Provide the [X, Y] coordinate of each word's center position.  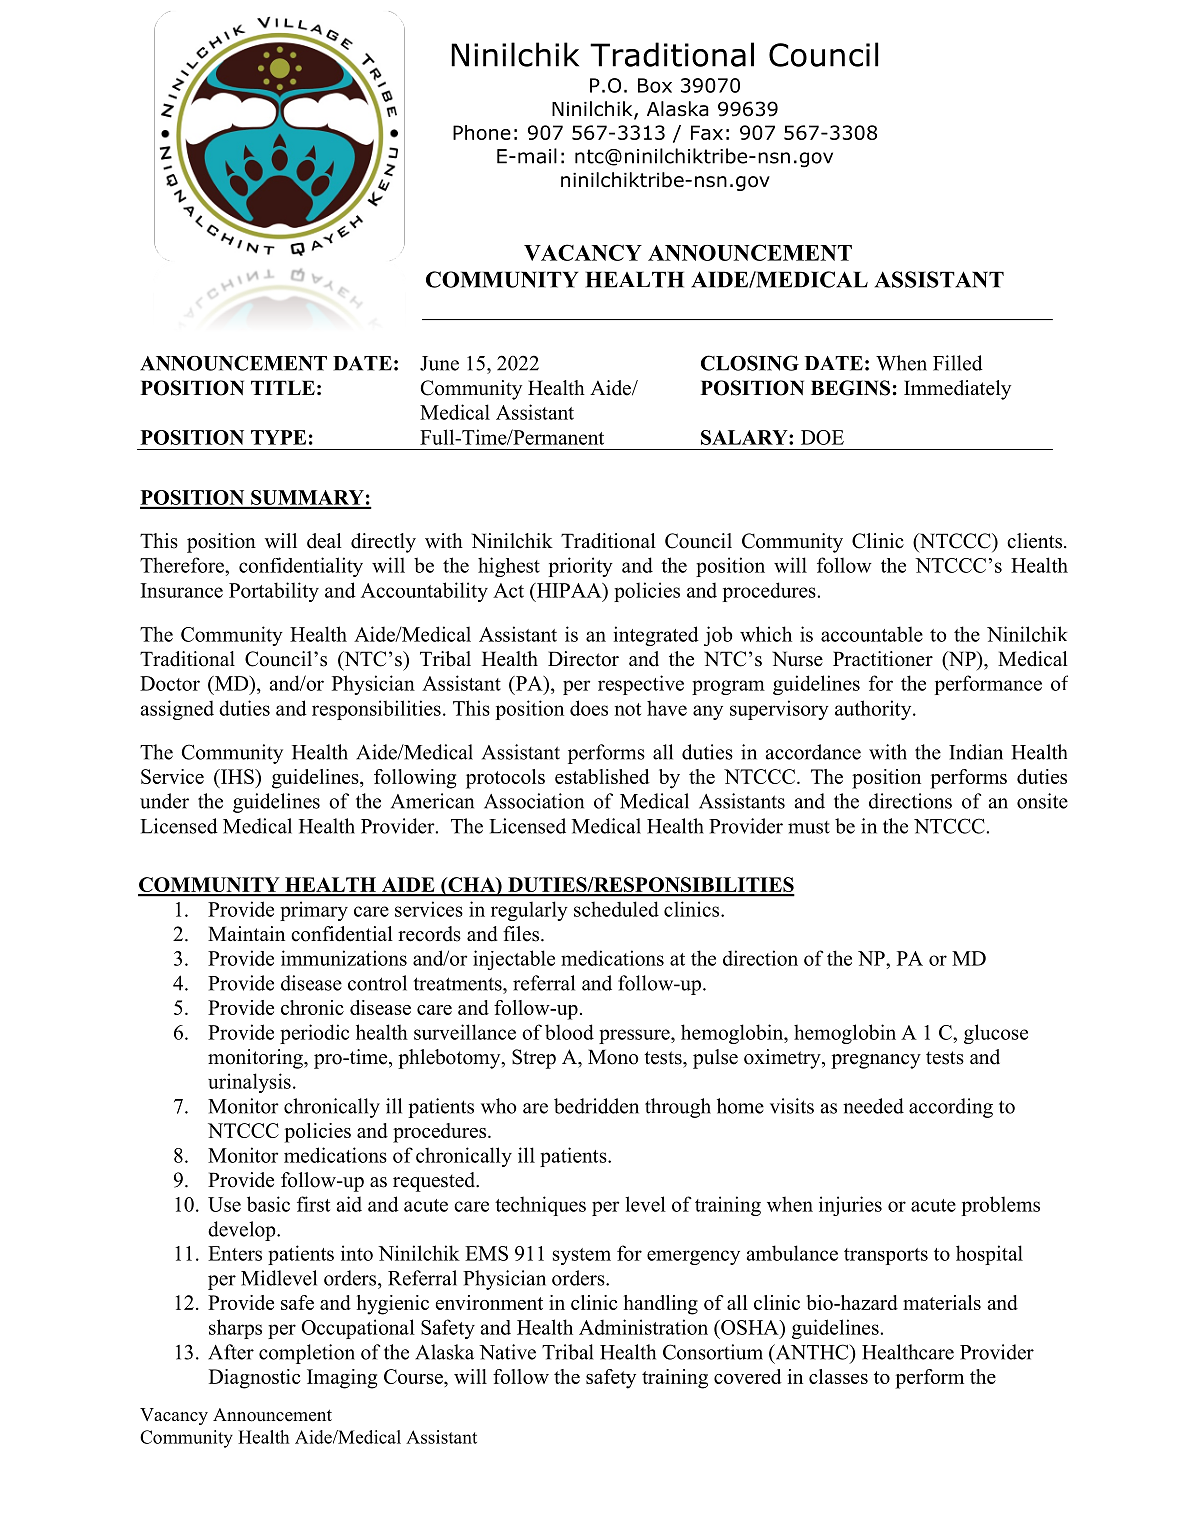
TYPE [278, 437]
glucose [996, 1034]
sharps [235, 1329]
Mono [613, 1057]
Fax [707, 132]
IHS [237, 776]
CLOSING [750, 363]
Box [655, 85]
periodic [314, 1034]
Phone [482, 132]
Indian [976, 752]
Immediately [957, 390]
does [589, 708]
